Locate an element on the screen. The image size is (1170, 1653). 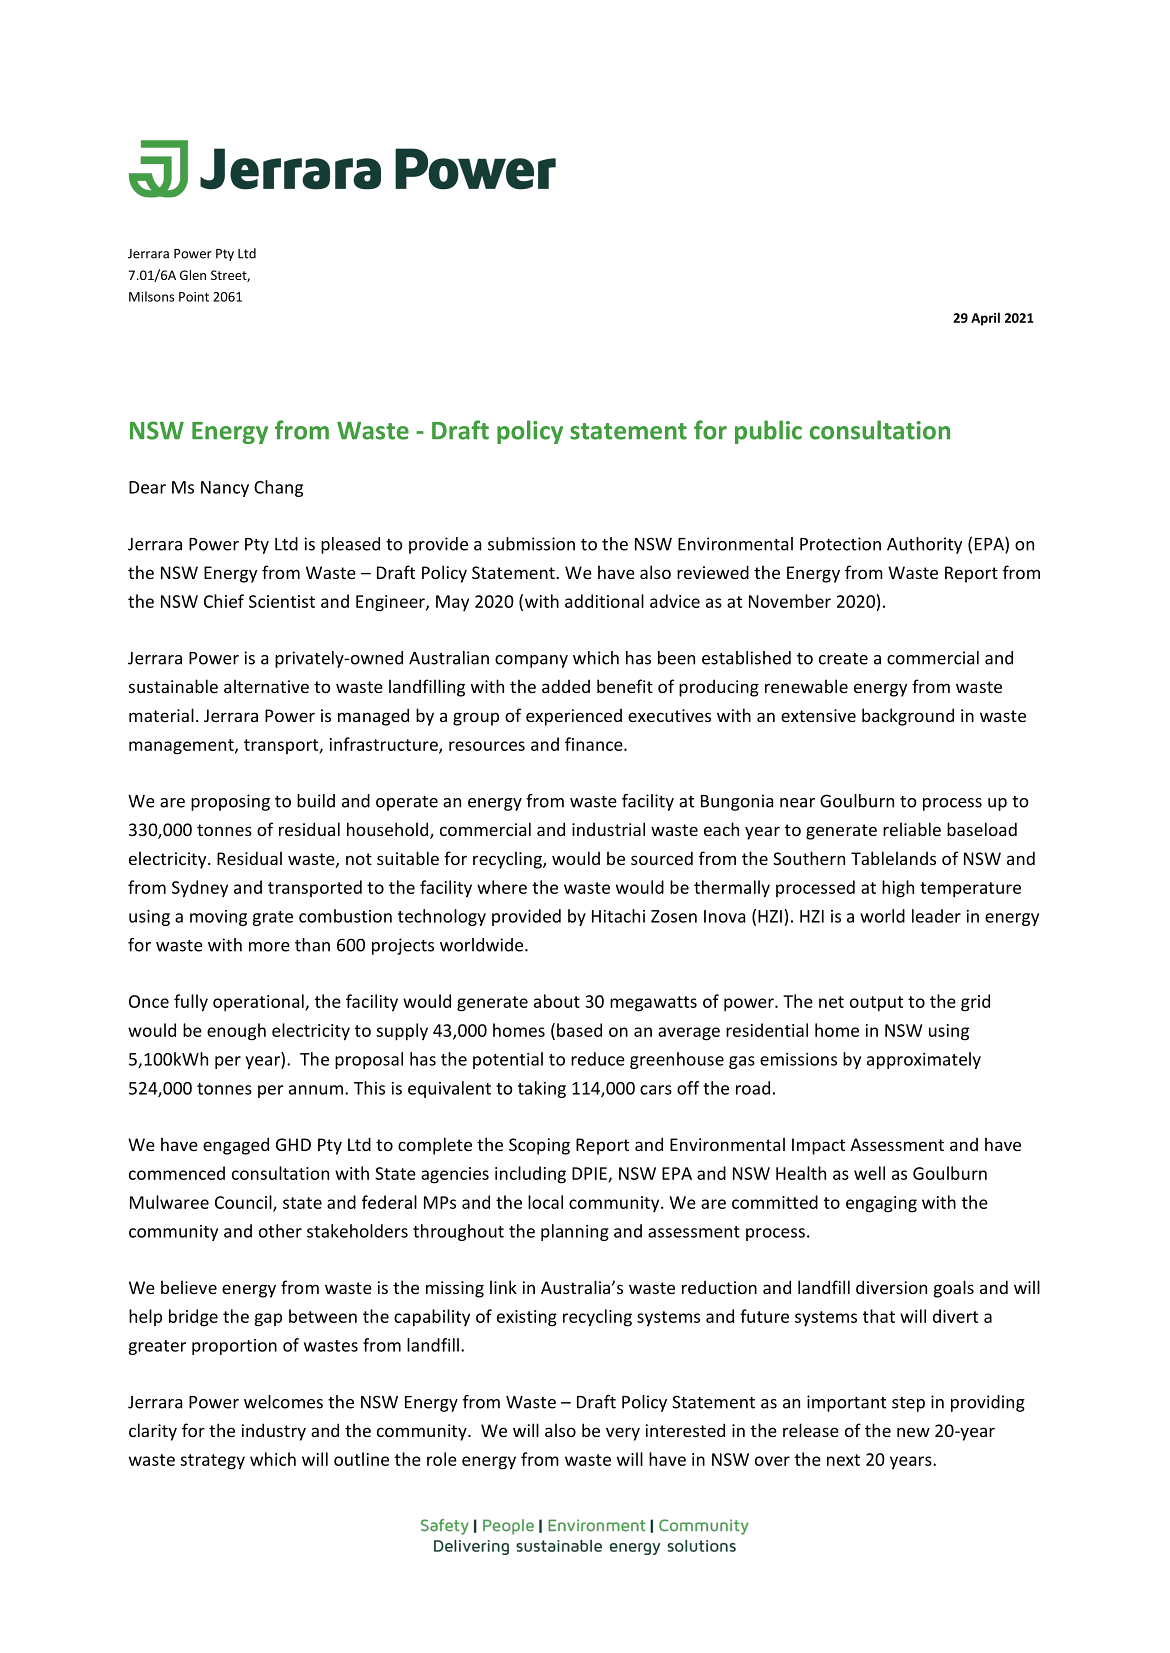
approximately is located at coordinates (924, 1060).
